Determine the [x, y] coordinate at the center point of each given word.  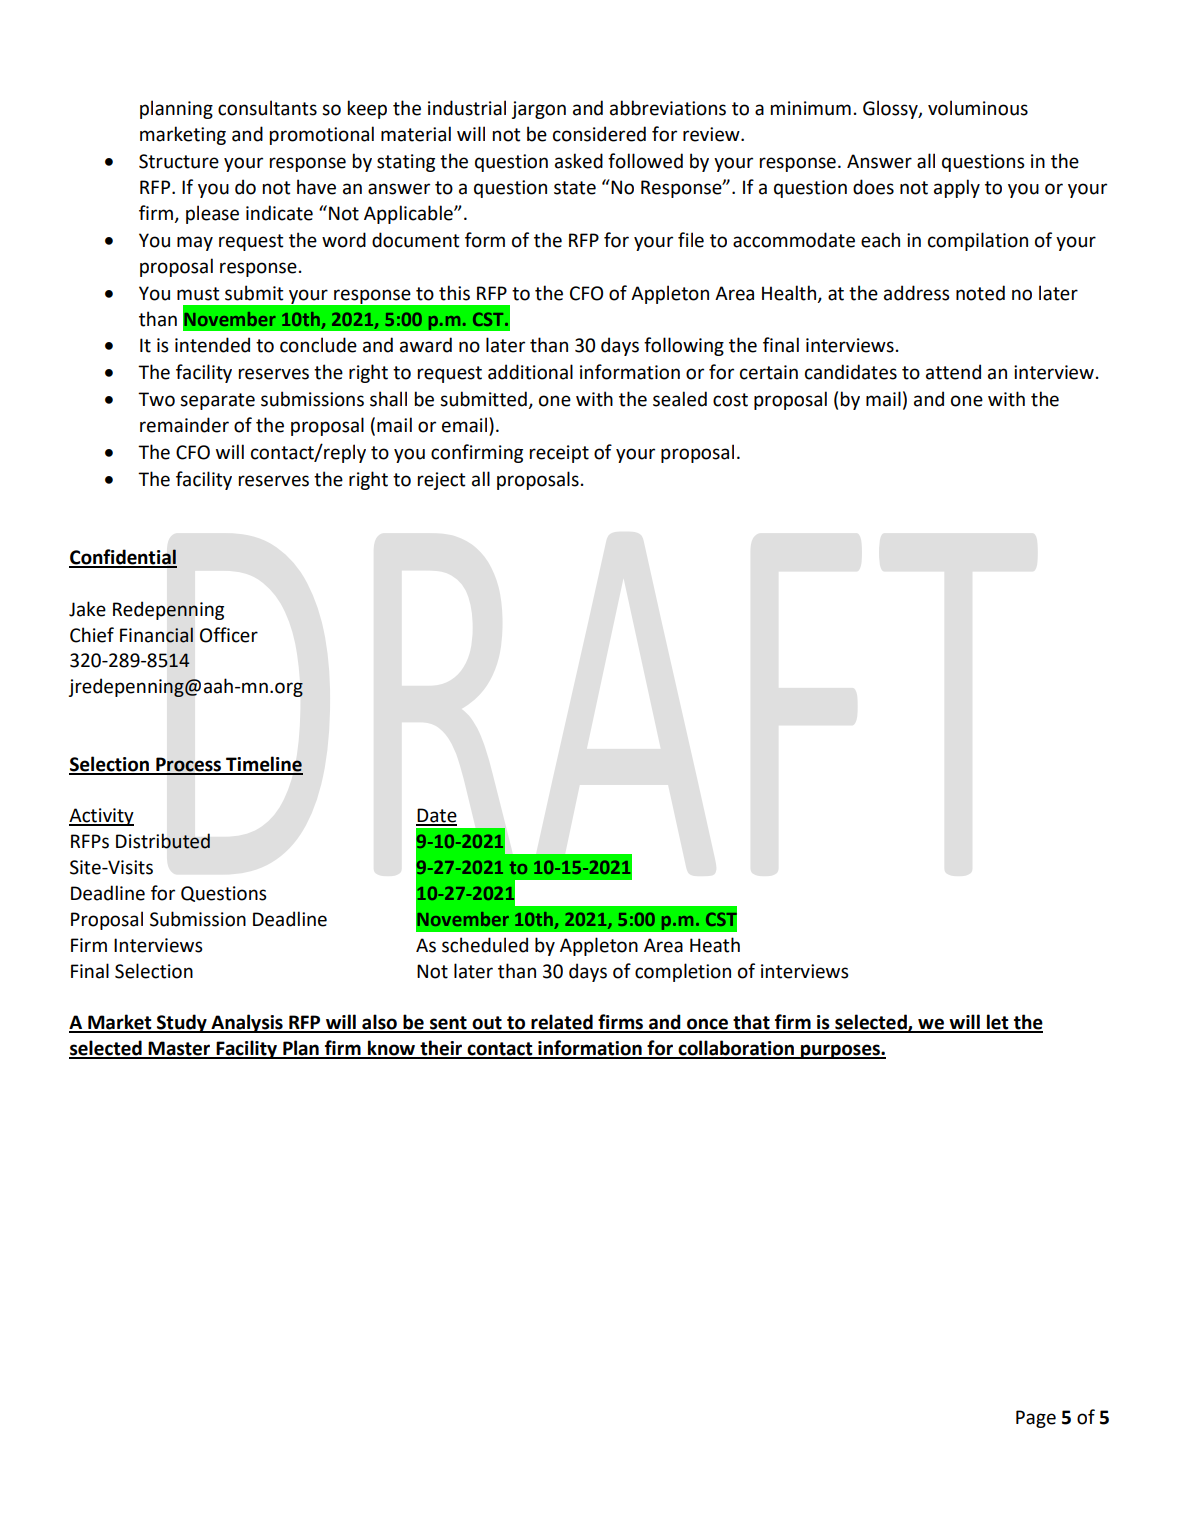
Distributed [163, 841]
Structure [179, 161]
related [562, 1023]
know [391, 1049]
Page [1036, 1419]
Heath [715, 945]
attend [953, 372]
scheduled [485, 945]
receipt [559, 454]
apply [957, 188]
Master [180, 1049]
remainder [184, 425]
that [751, 1023]
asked [579, 161]
